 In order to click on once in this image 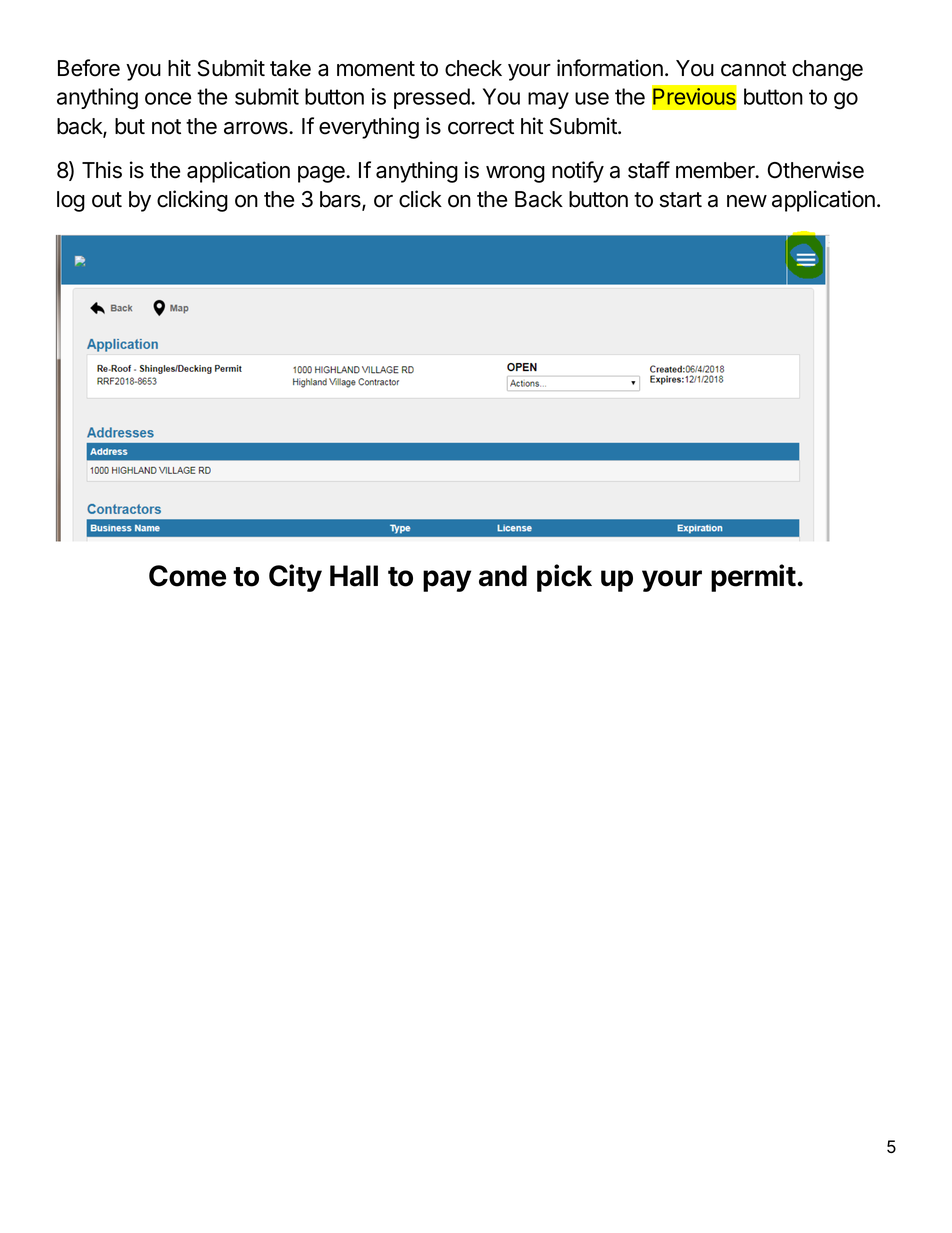, I will do `click(168, 98)`.
